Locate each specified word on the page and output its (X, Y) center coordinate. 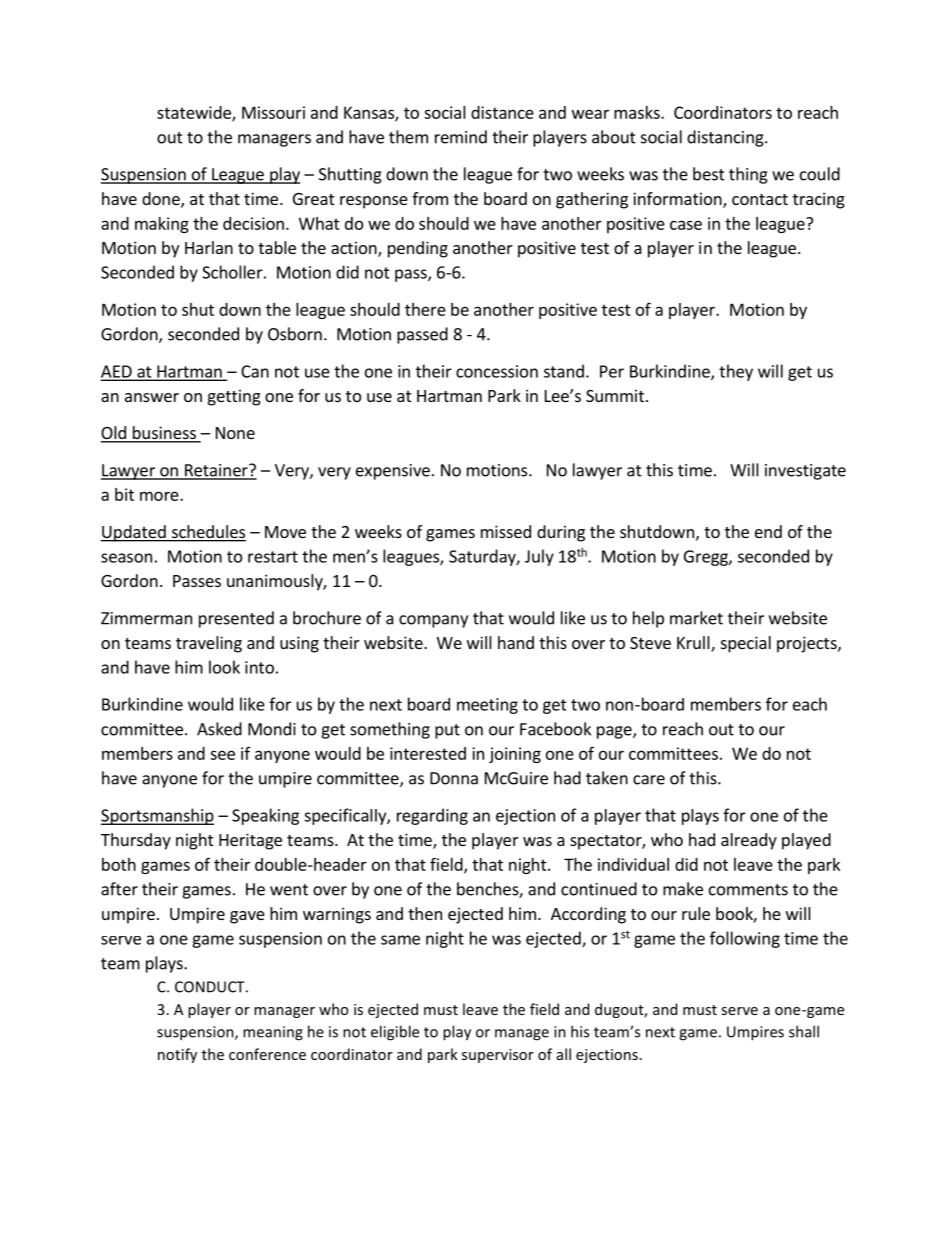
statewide (195, 113)
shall (804, 1031)
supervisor (498, 1056)
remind (461, 137)
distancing (726, 138)
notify (177, 1055)
